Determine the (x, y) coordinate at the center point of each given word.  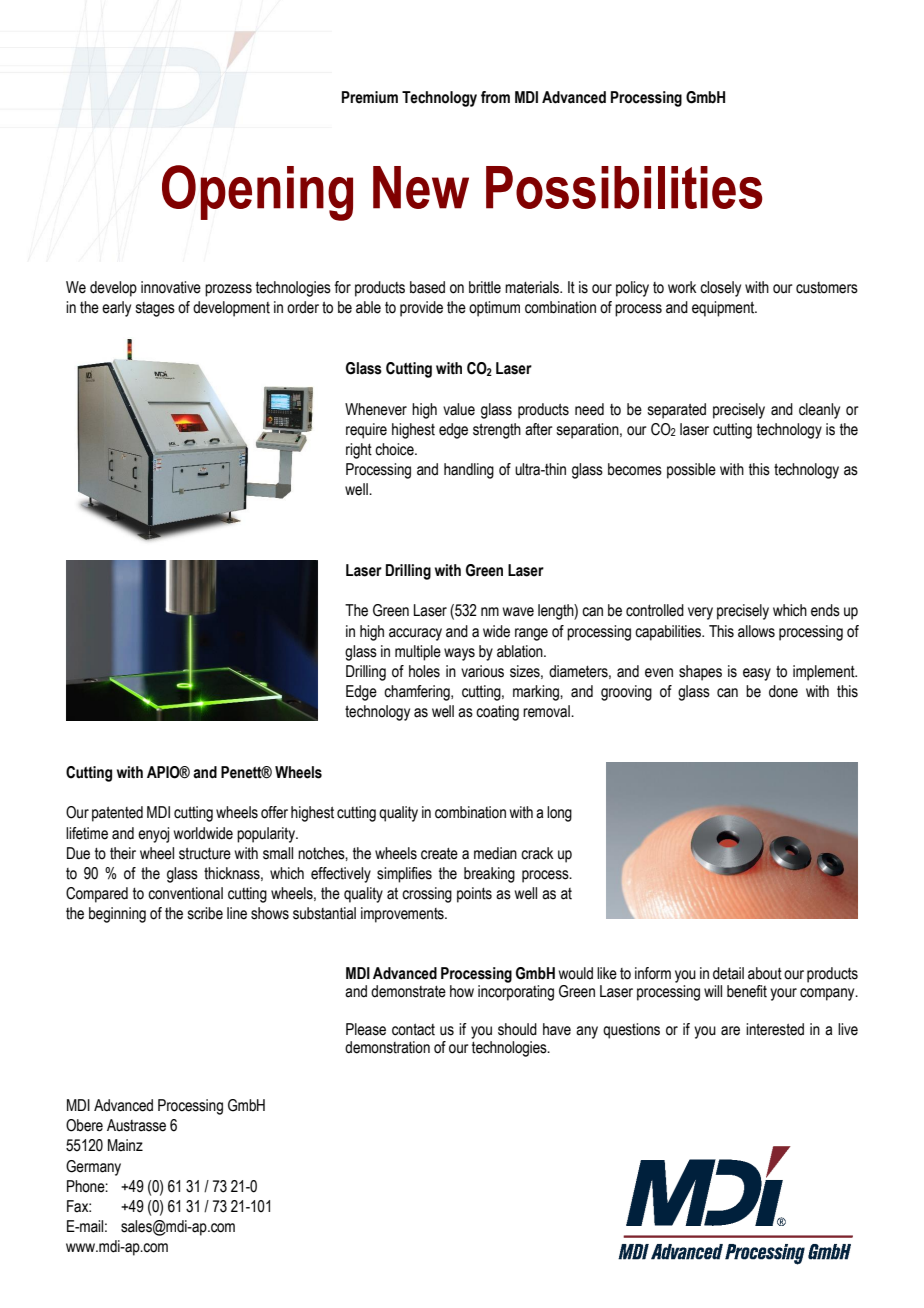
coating (497, 713)
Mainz (125, 1145)
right (359, 451)
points (474, 895)
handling (469, 471)
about (765, 973)
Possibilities (624, 187)
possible (691, 471)
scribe (205, 913)
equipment (724, 309)
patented (117, 814)
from (495, 97)
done (783, 691)
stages (155, 309)
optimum (494, 309)
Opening (257, 193)
